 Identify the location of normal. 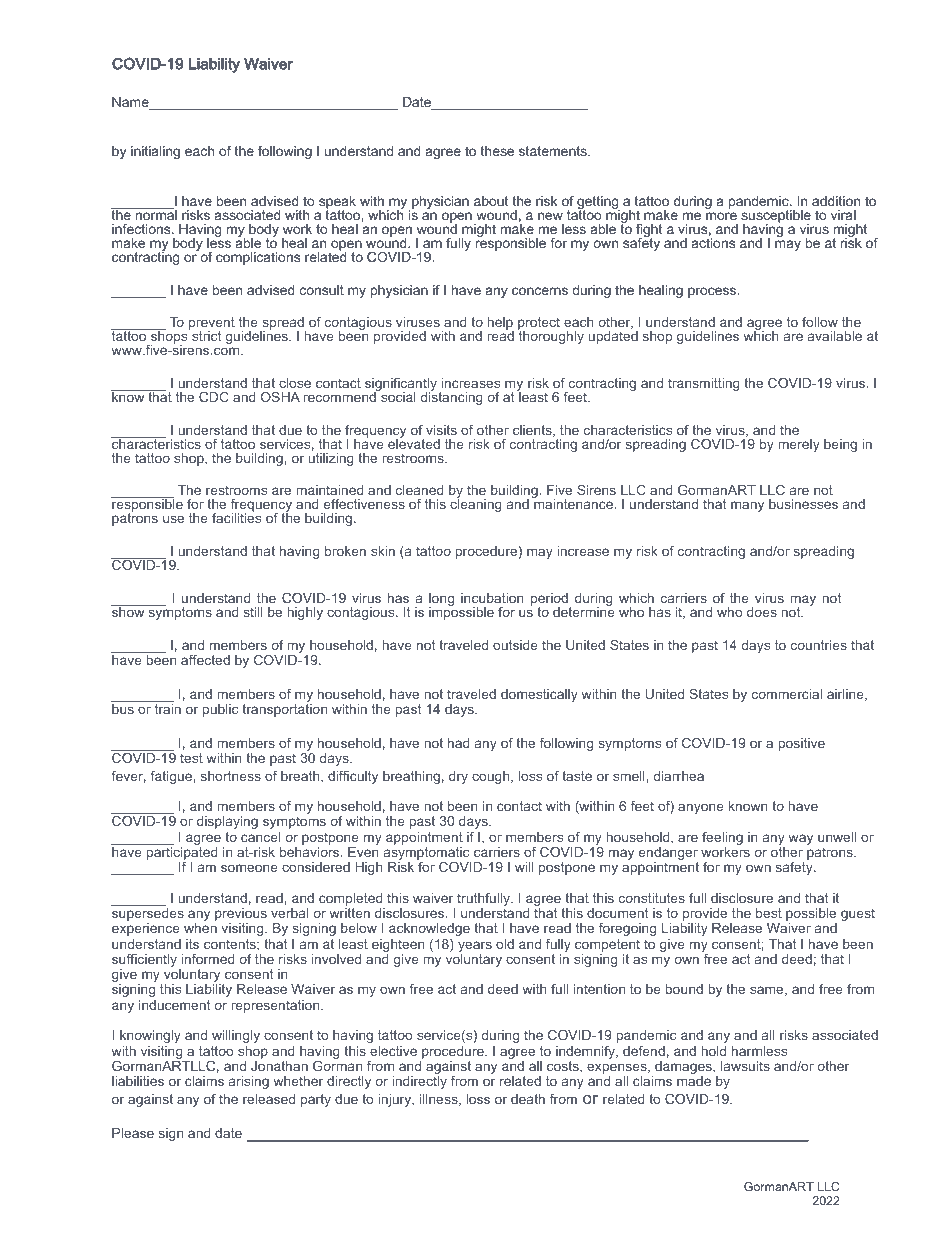
(155, 214).
